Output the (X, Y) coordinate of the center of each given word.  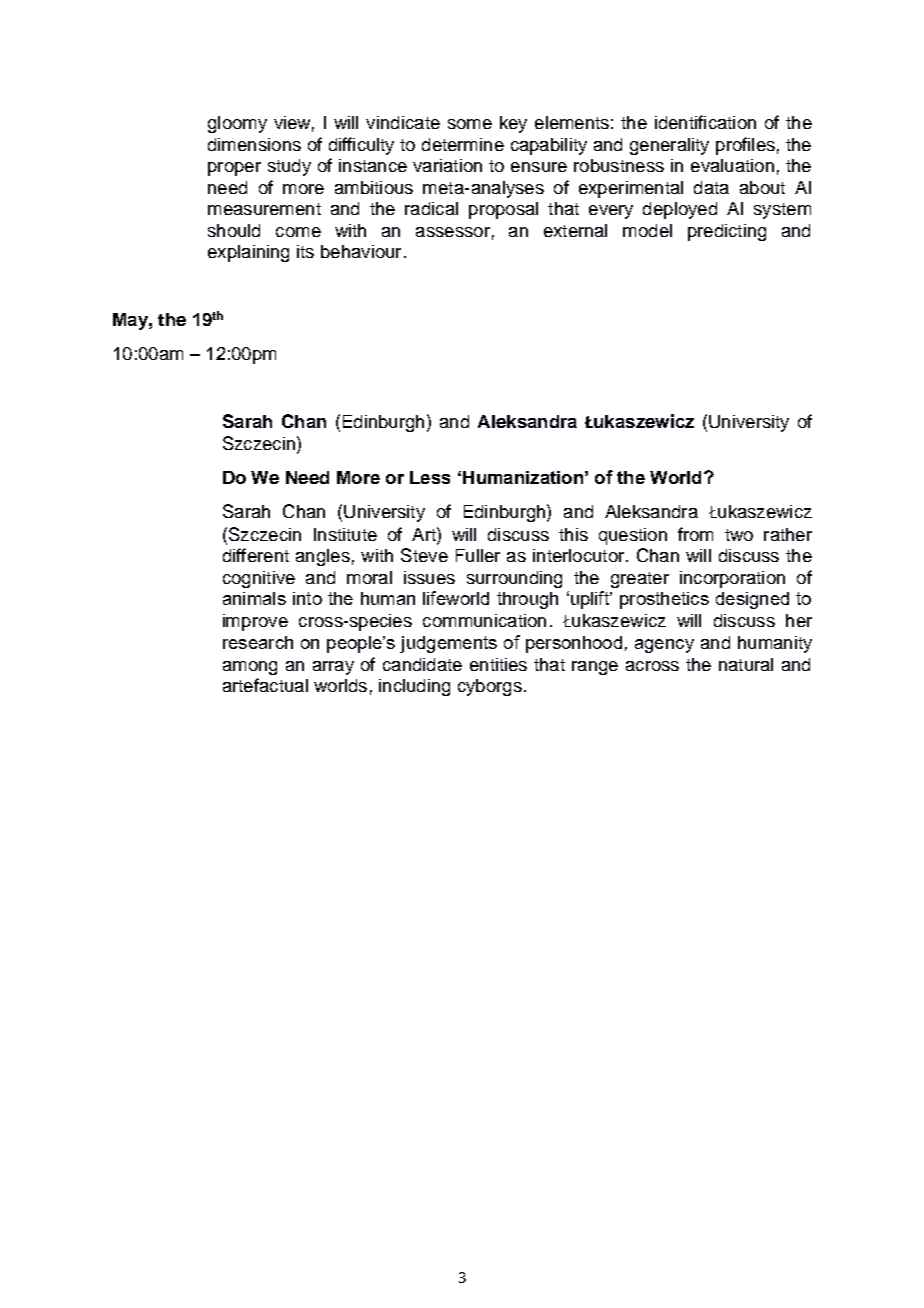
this (573, 534)
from (695, 534)
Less (430, 477)
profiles (745, 146)
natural (746, 664)
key (513, 124)
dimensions (254, 144)
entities (498, 664)
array (333, 668)
